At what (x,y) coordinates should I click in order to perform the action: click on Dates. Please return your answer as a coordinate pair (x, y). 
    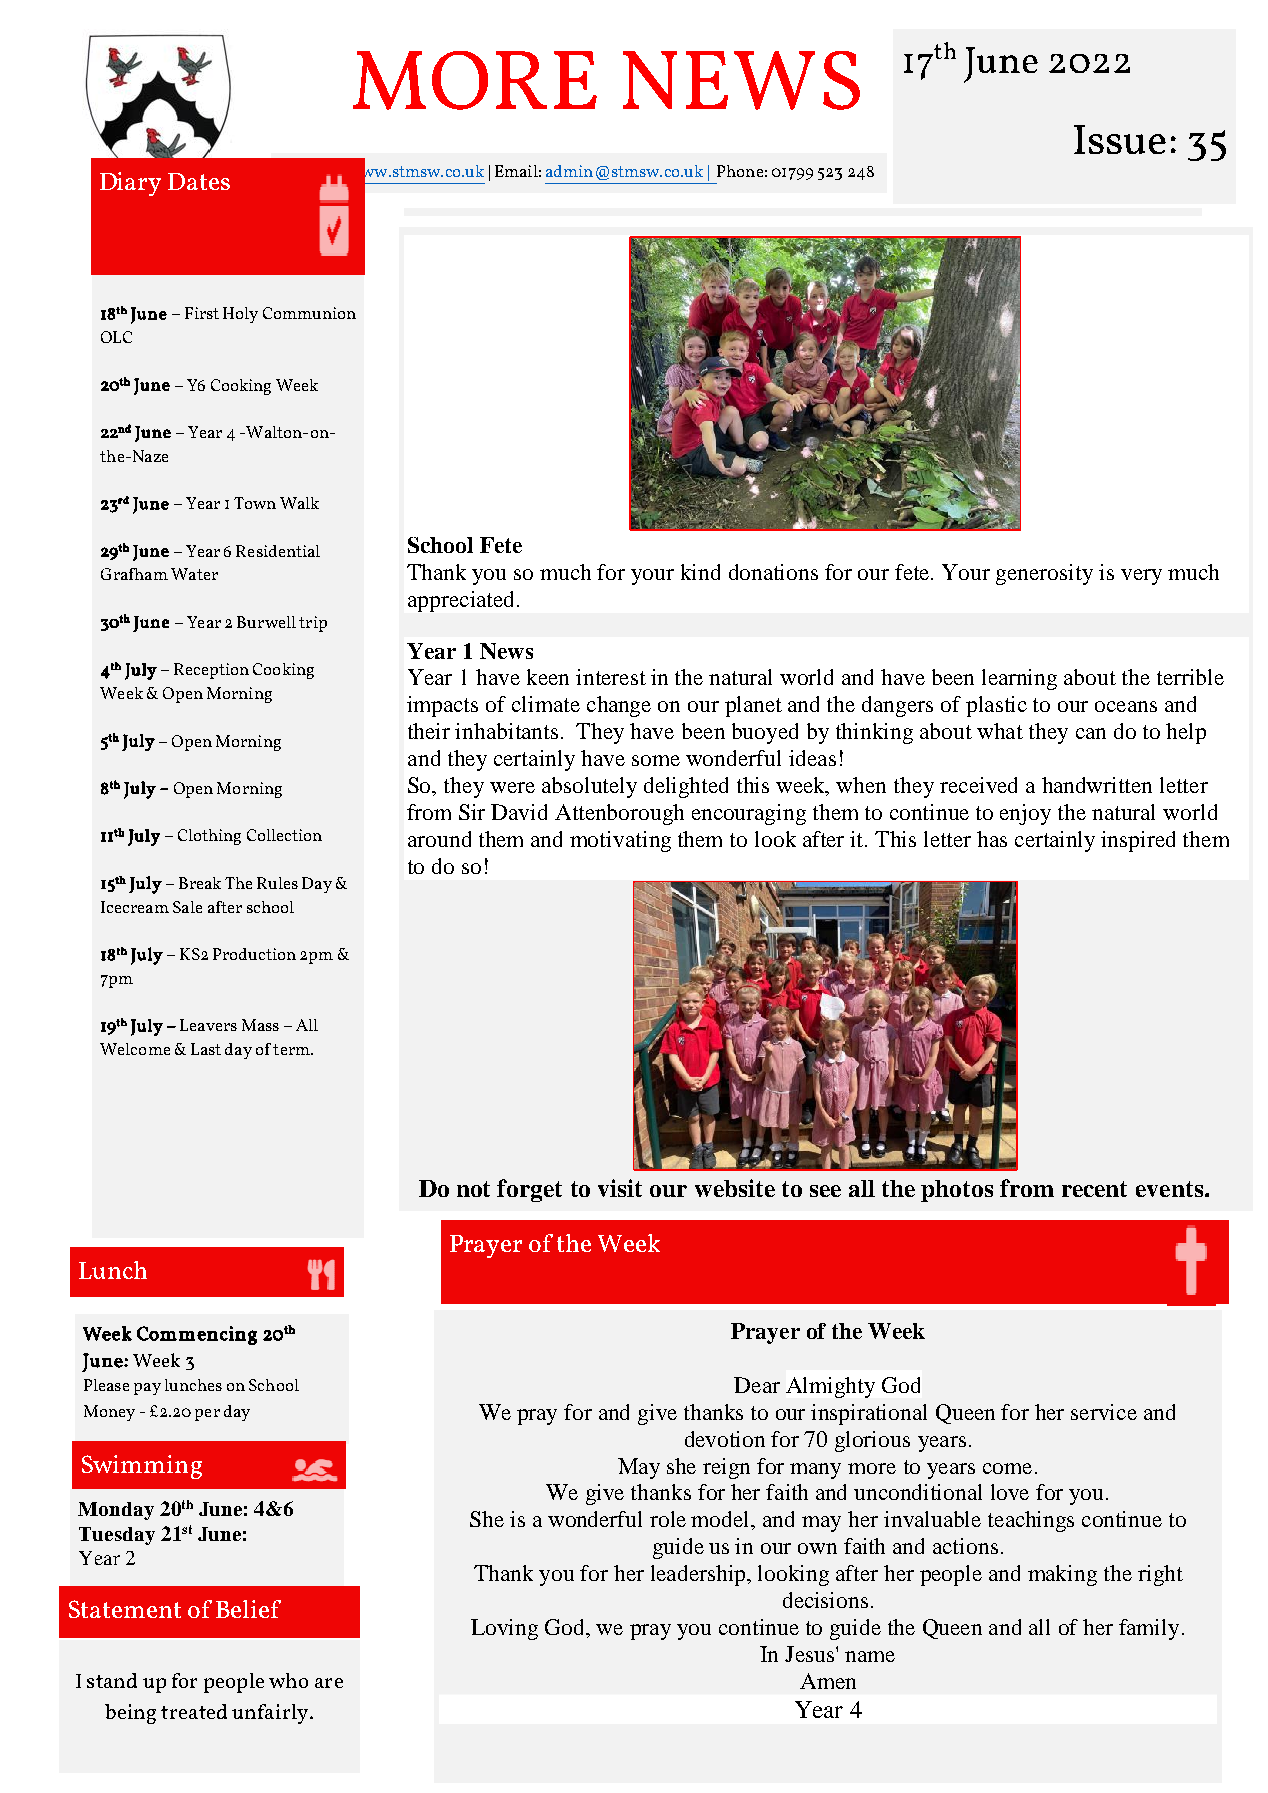
    Looking at the image, I should click on (199, 181).
